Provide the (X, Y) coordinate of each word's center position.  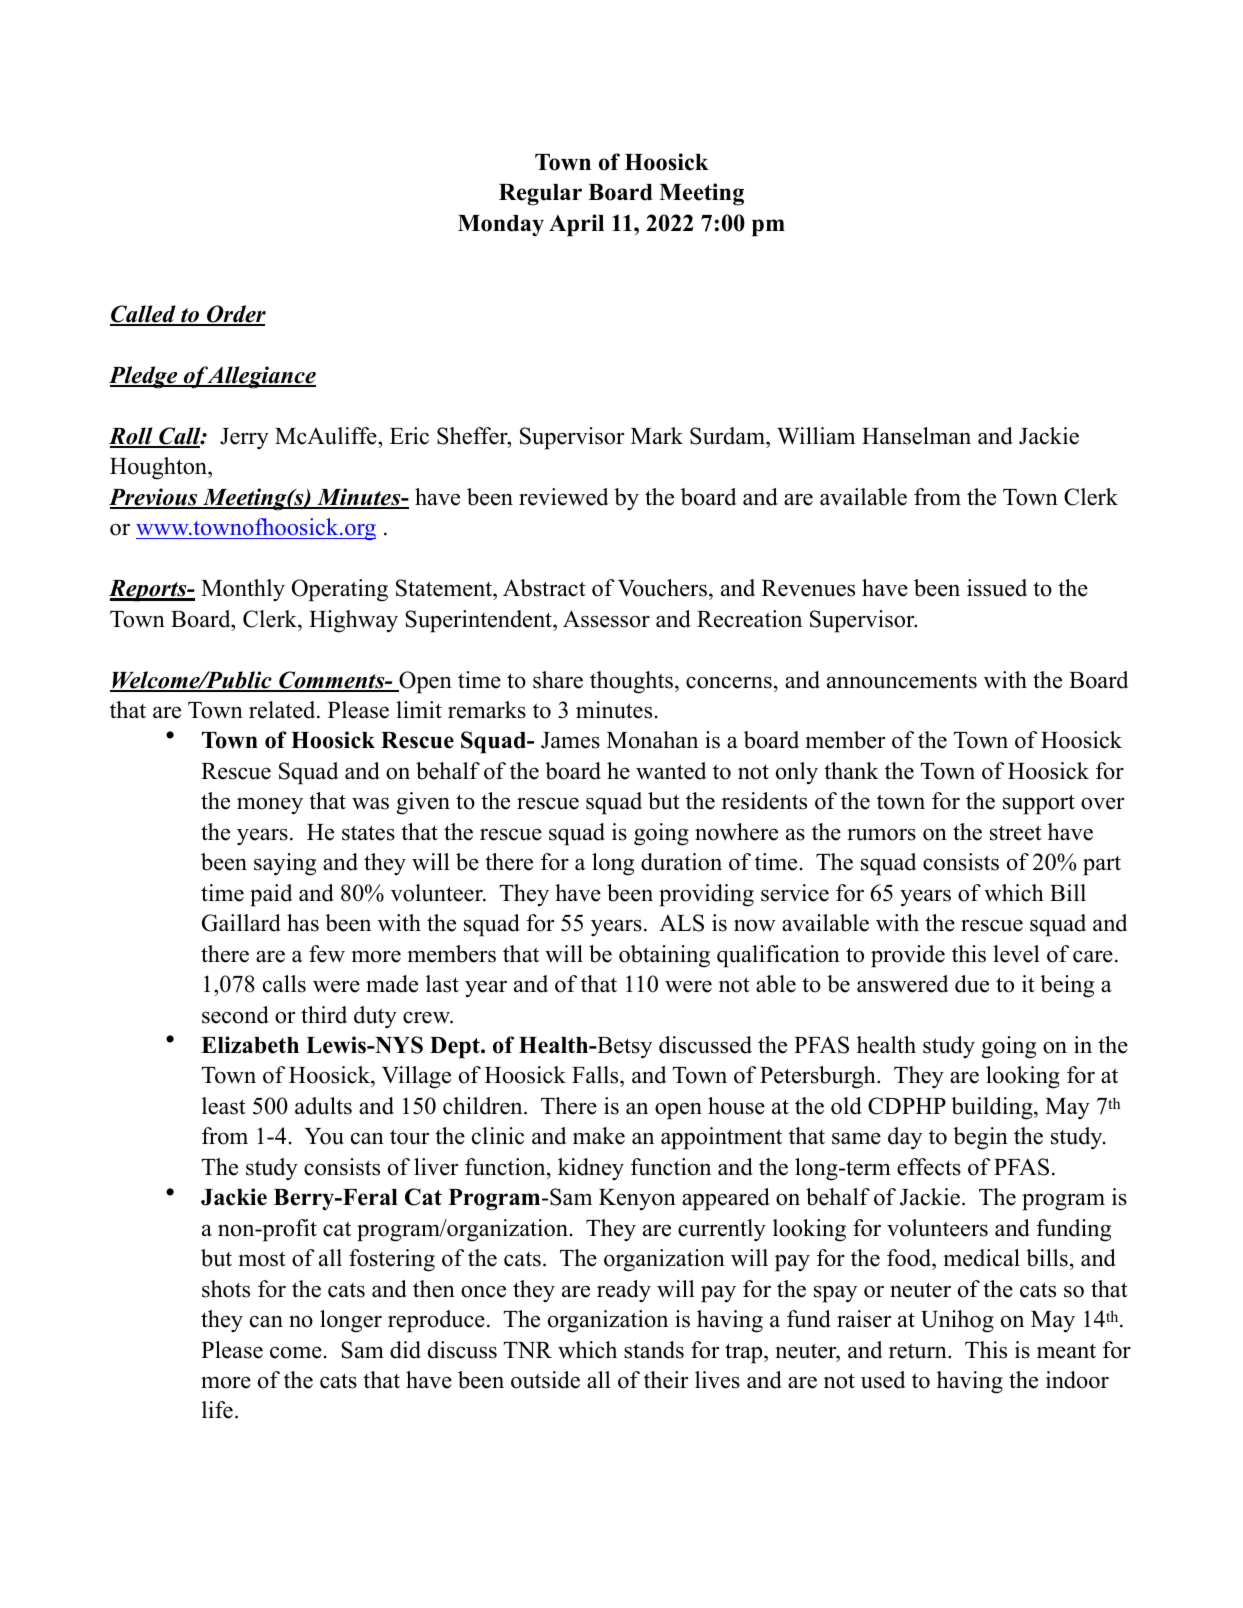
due (972, 984)
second (235, 1015)
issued (997, 588)
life (217, 1410)
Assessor (606, 619)
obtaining (664, 956)
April (576, 225)
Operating (340, 590)
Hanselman (916, 436)
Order (235, 315)
